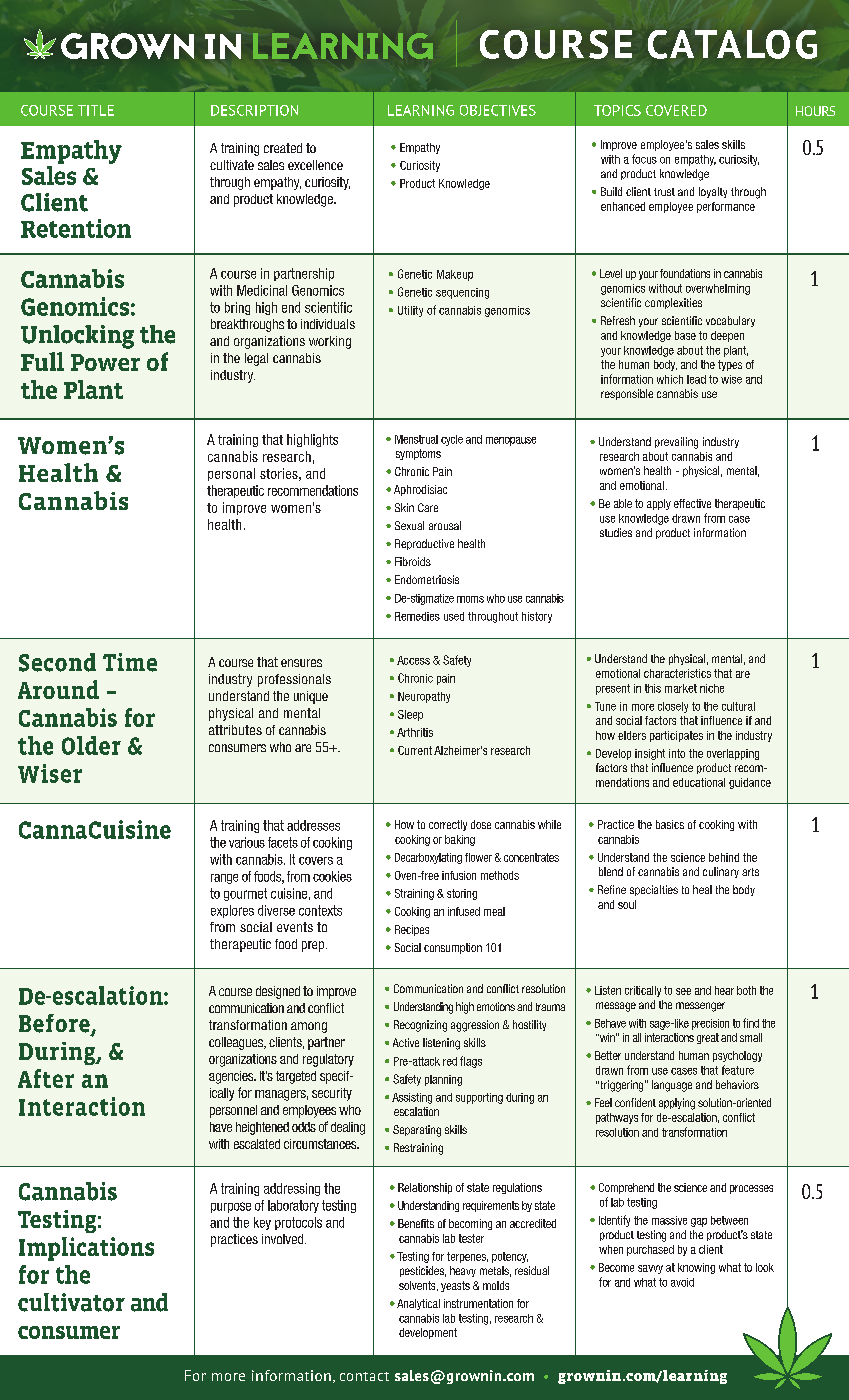 The width and height of the screenshot is (849, 1400). I want to click on cultivator, so click(71, 1302).
